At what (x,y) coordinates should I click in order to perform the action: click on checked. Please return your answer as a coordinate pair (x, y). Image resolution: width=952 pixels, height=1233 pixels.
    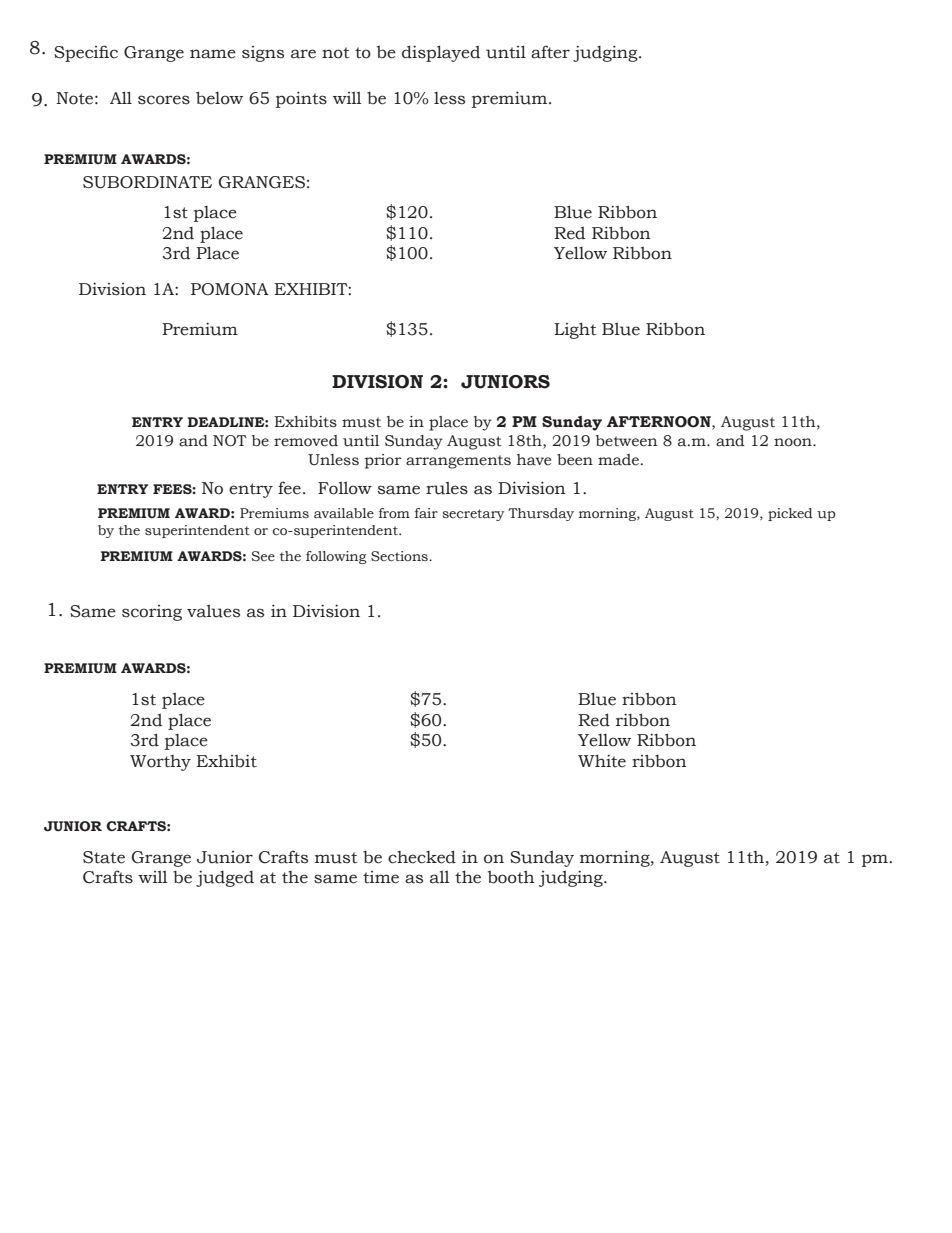
    Looking at the image, I should click on (422, 857).
